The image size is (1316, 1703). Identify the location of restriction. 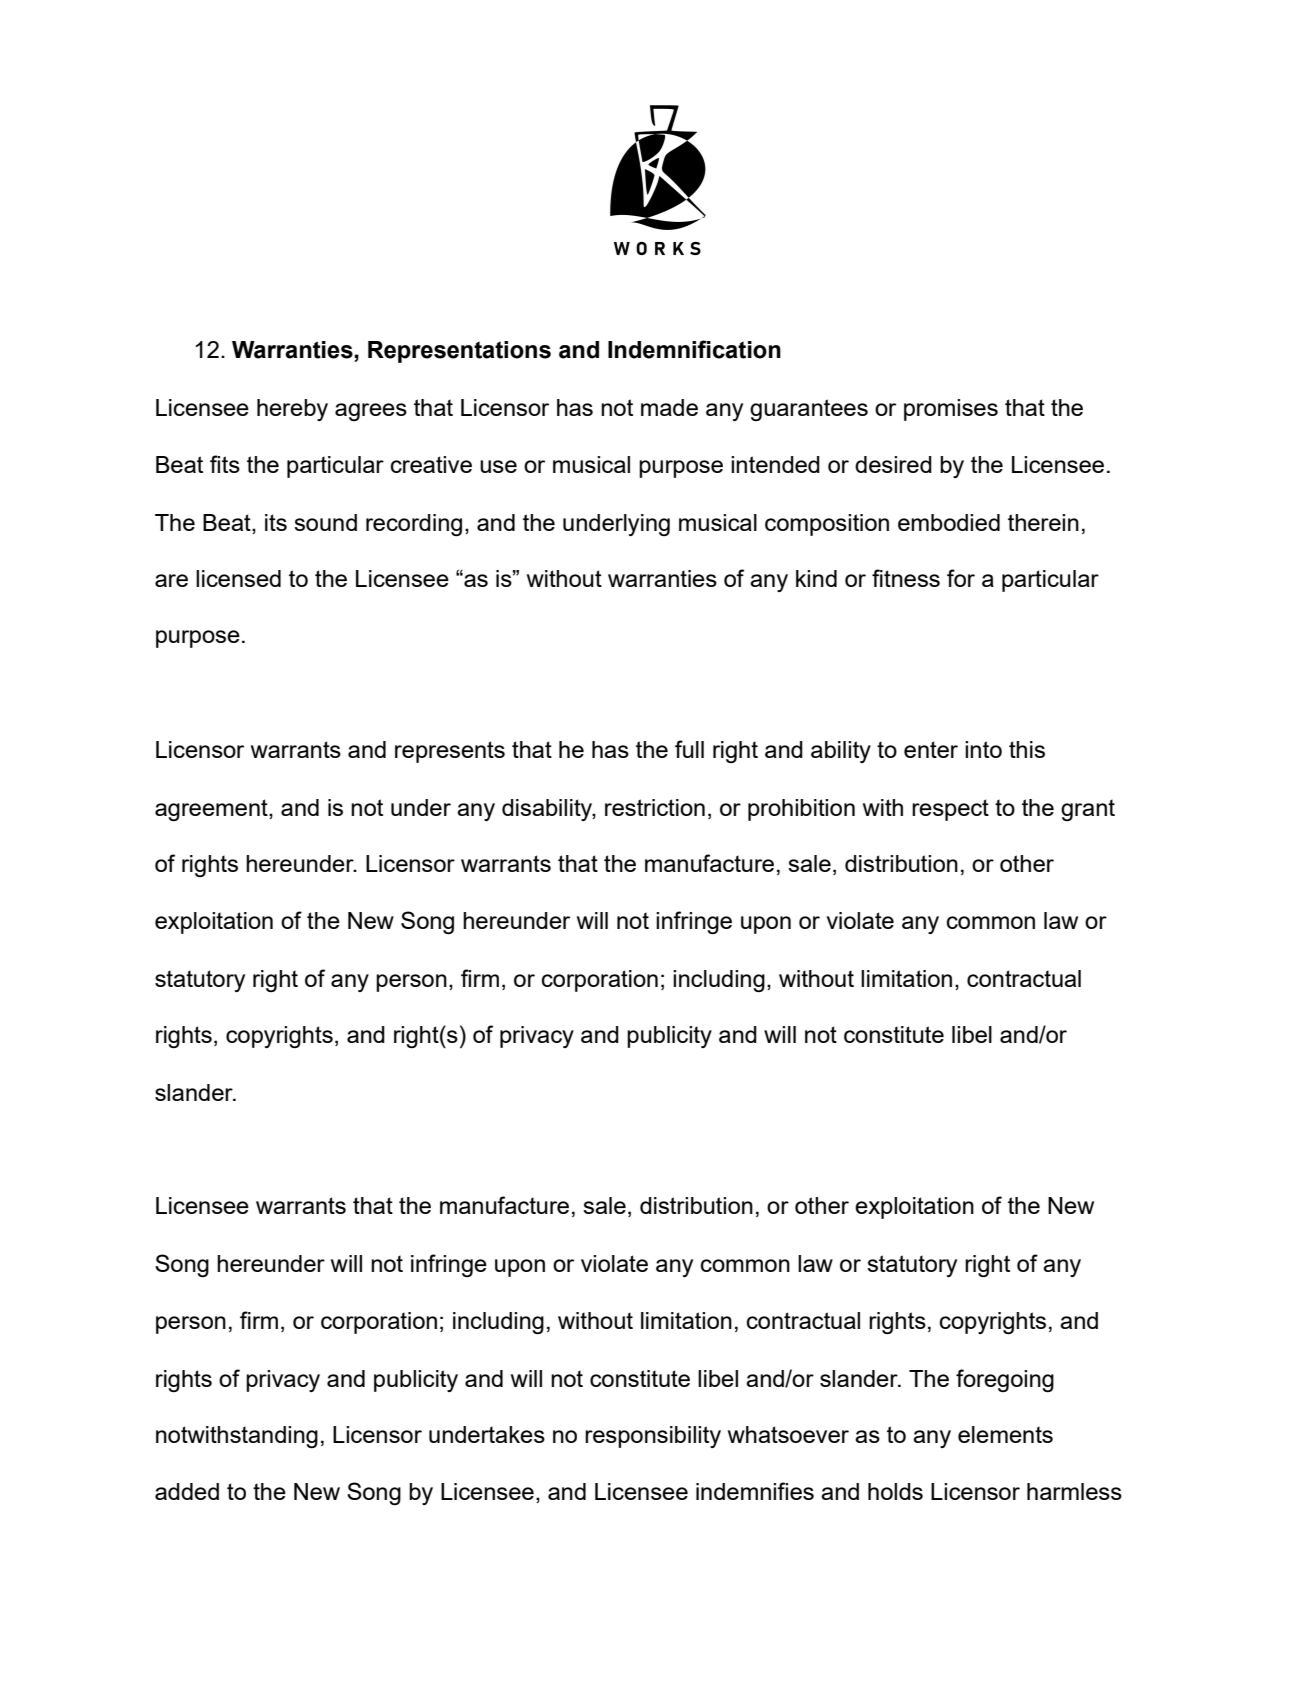
(655, 807).
